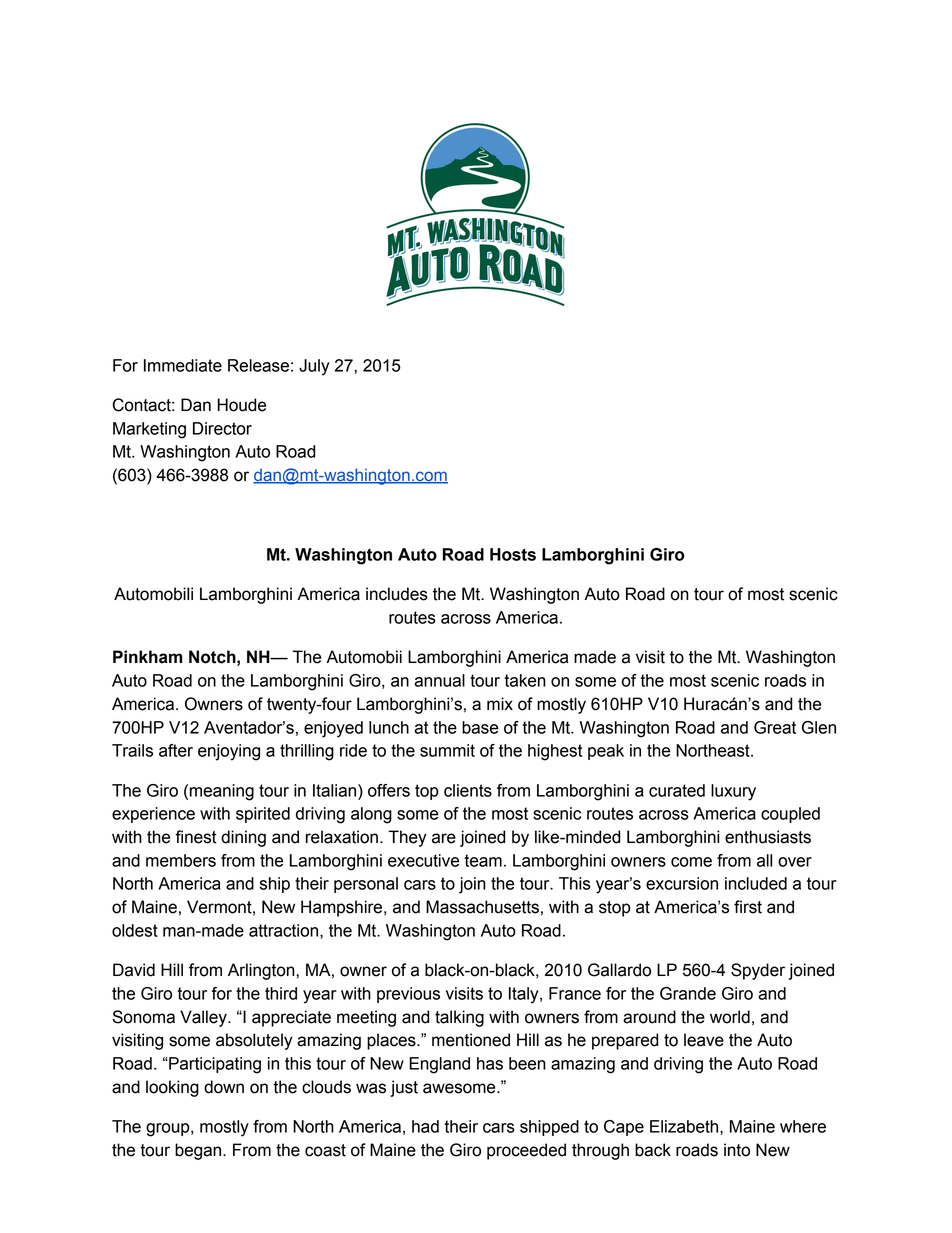  Describe the element at coordinates (483, 860) in the page. I see `team` at that location.
